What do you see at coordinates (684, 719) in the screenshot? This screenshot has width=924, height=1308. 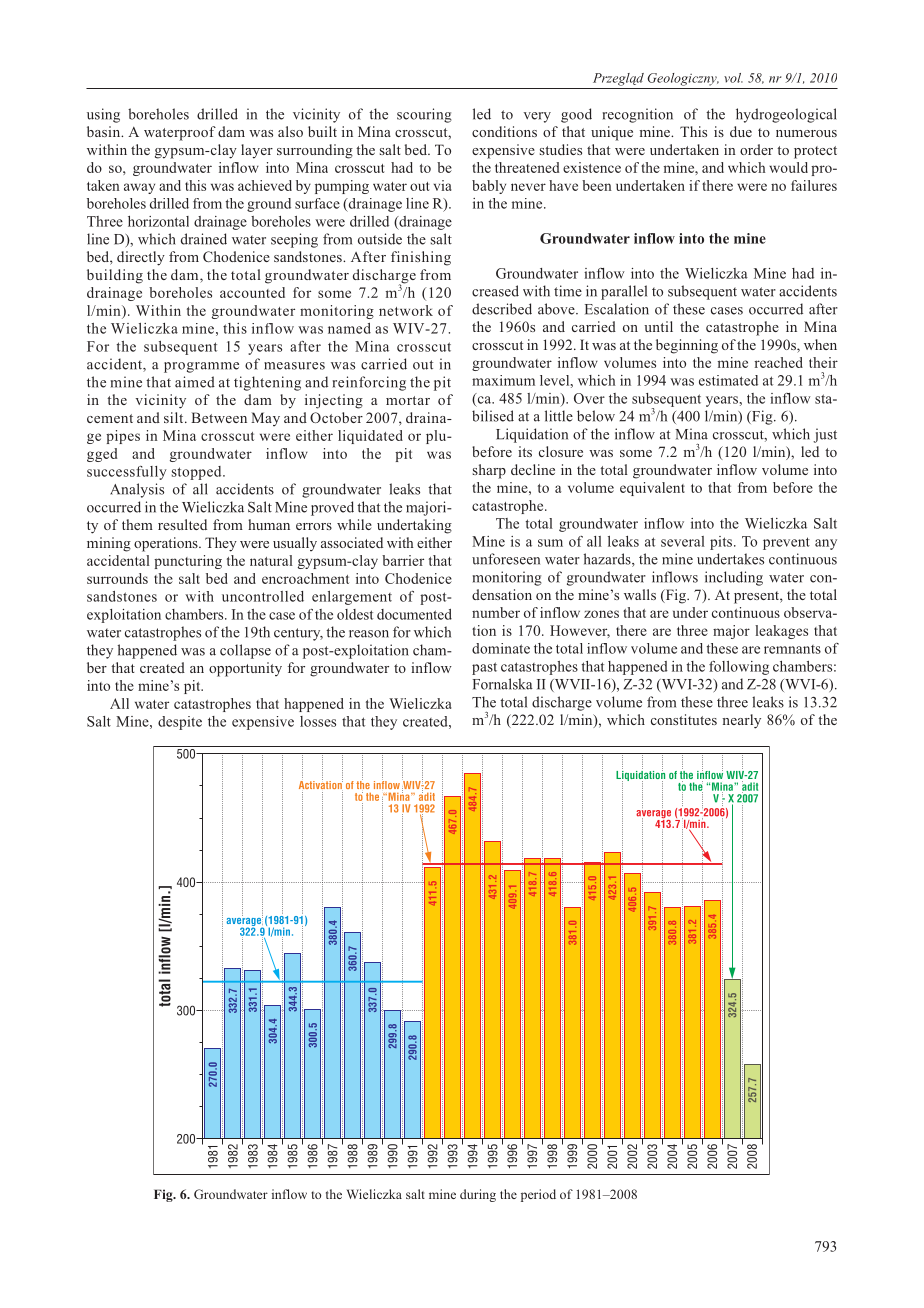 I see `constitutes` at bounding box center [684, 719].
